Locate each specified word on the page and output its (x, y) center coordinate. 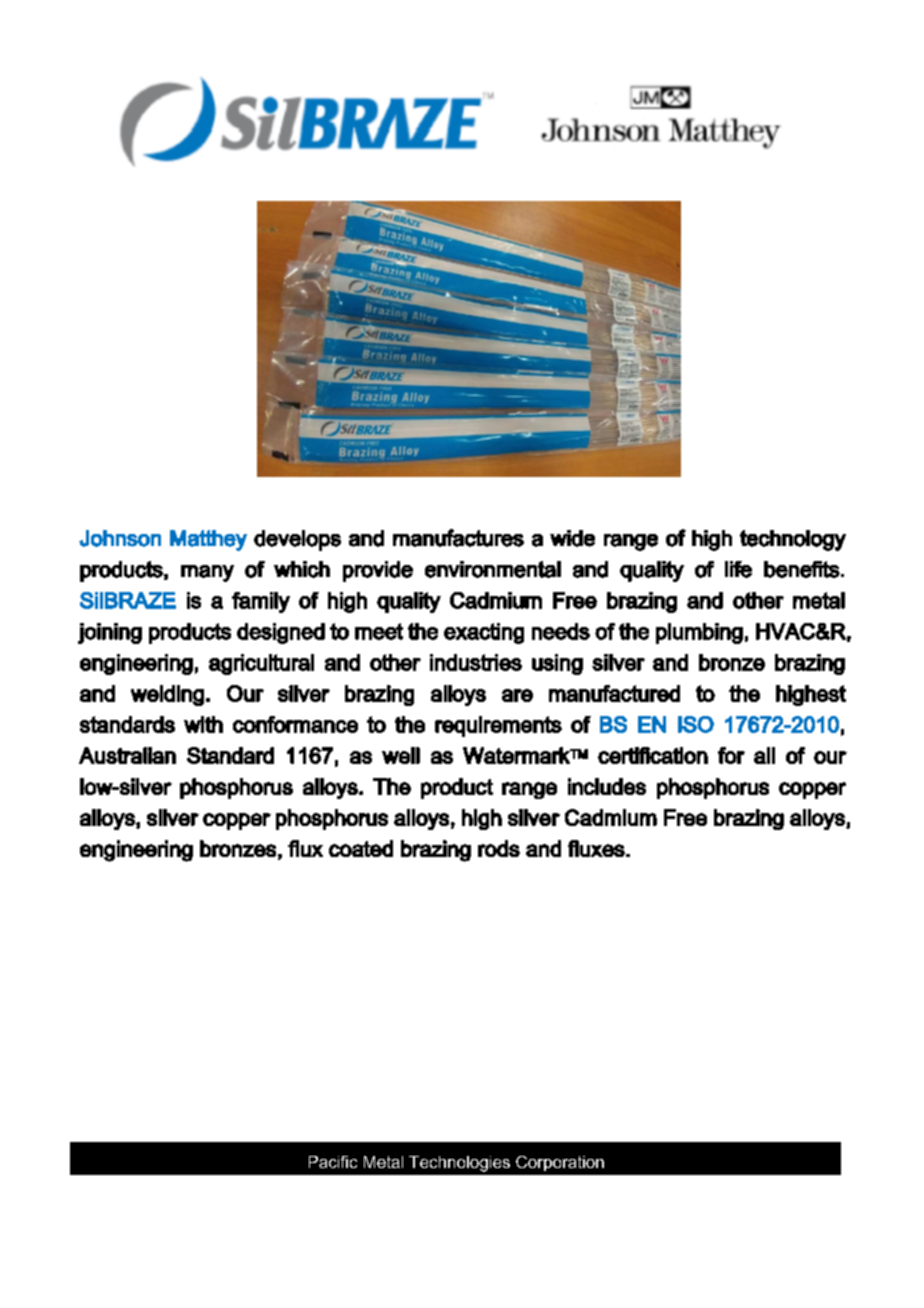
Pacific (333, 1162)
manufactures (458, 538)
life (738, 569)
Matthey (208, 540)
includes (607, 786)
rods (499, 848)
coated (361, 848)
